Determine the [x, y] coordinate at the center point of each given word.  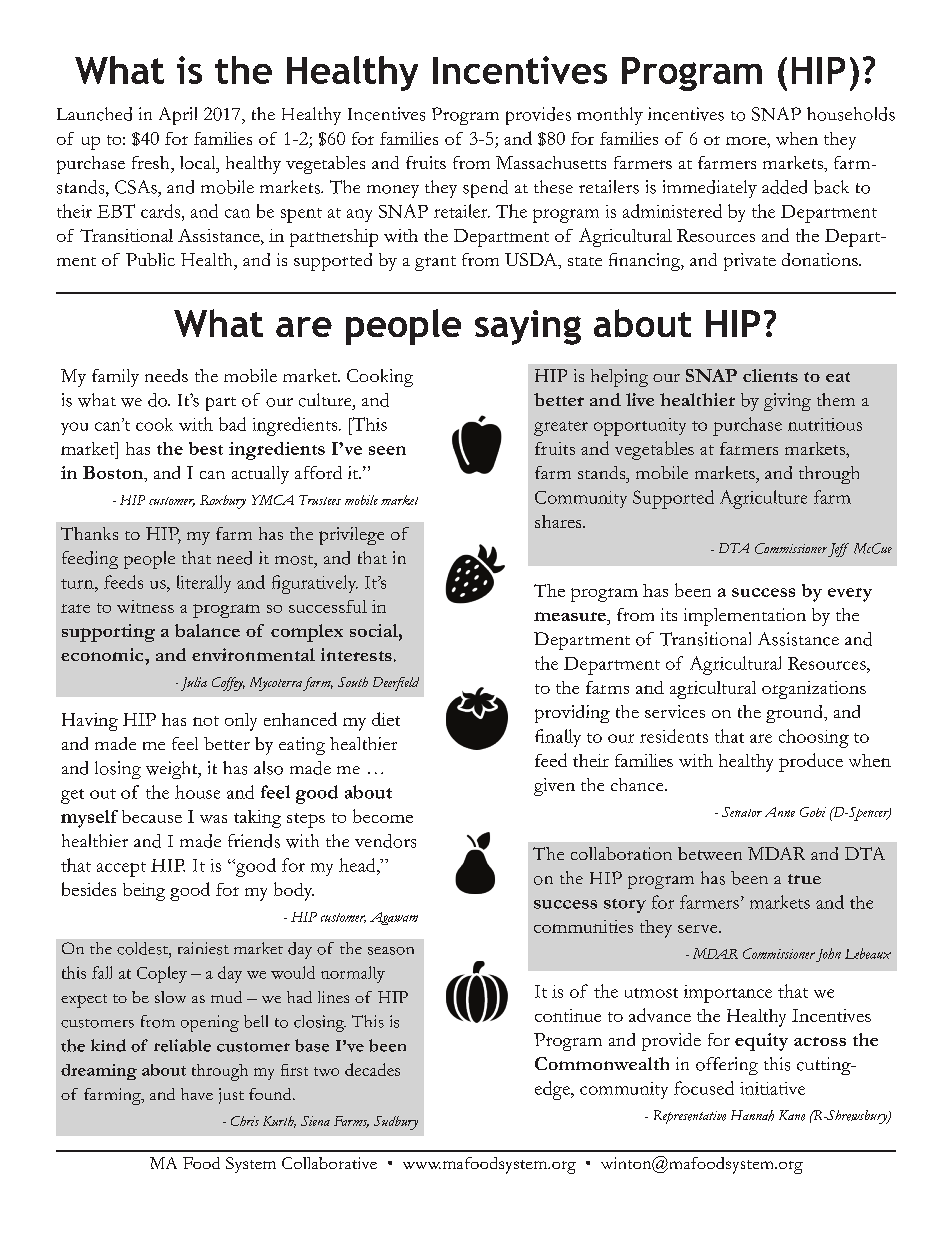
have [197, 1094]
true [804, 879]
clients [770, 375]
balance [207, 630]
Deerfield [396, 684]
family [115, 378]
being [144, 892]
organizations [814, 690]
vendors [385, 841]
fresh [152, 162]
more [747, 141]
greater [561, 428]
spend [485, 189]
